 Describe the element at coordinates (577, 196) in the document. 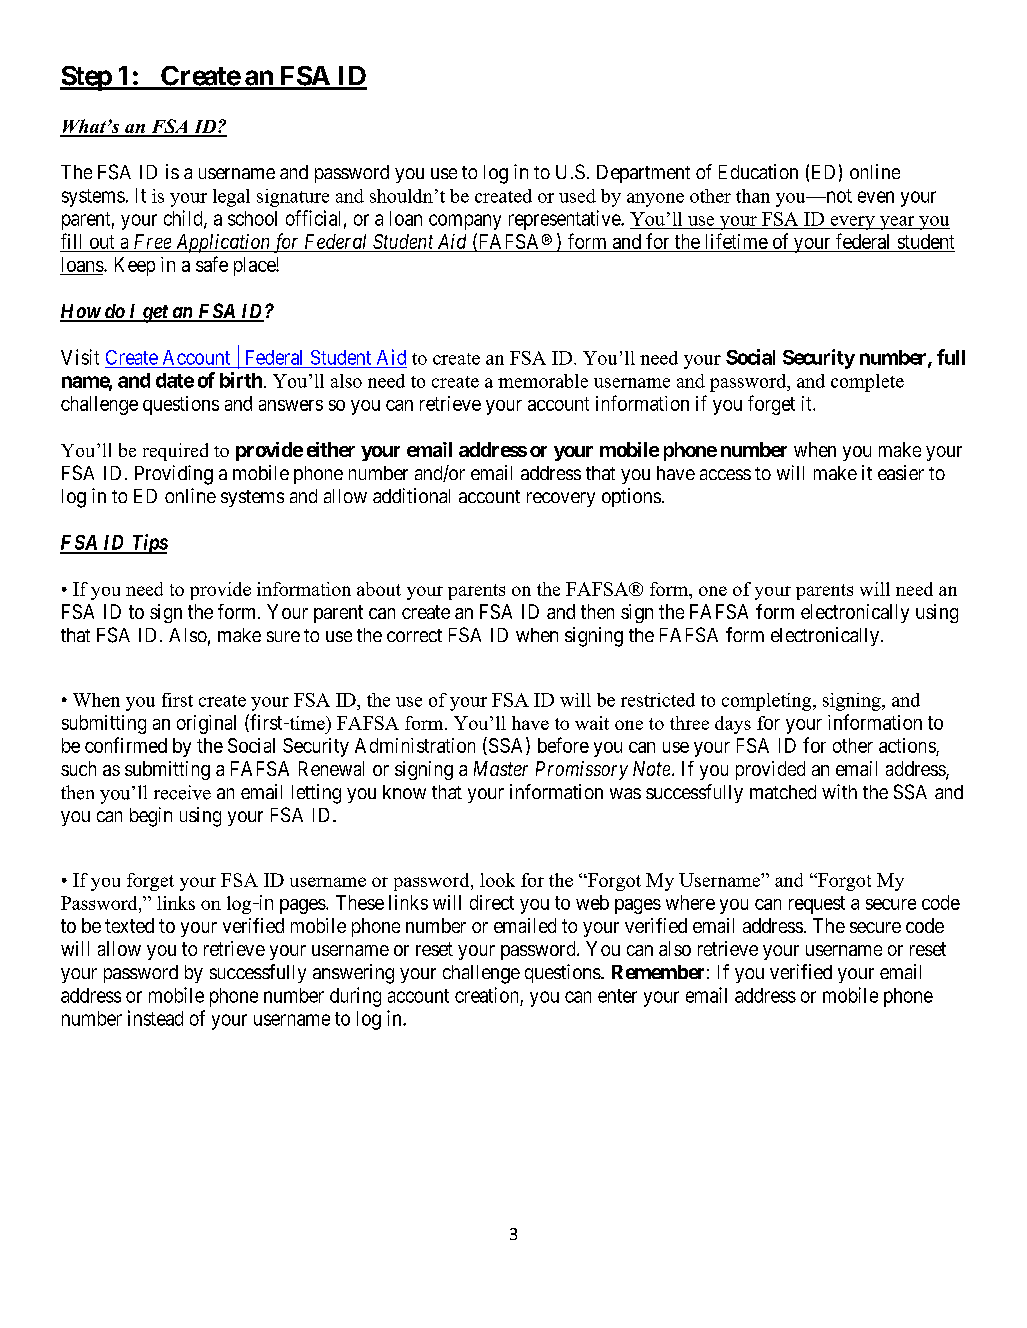

I see `used` at that location.
